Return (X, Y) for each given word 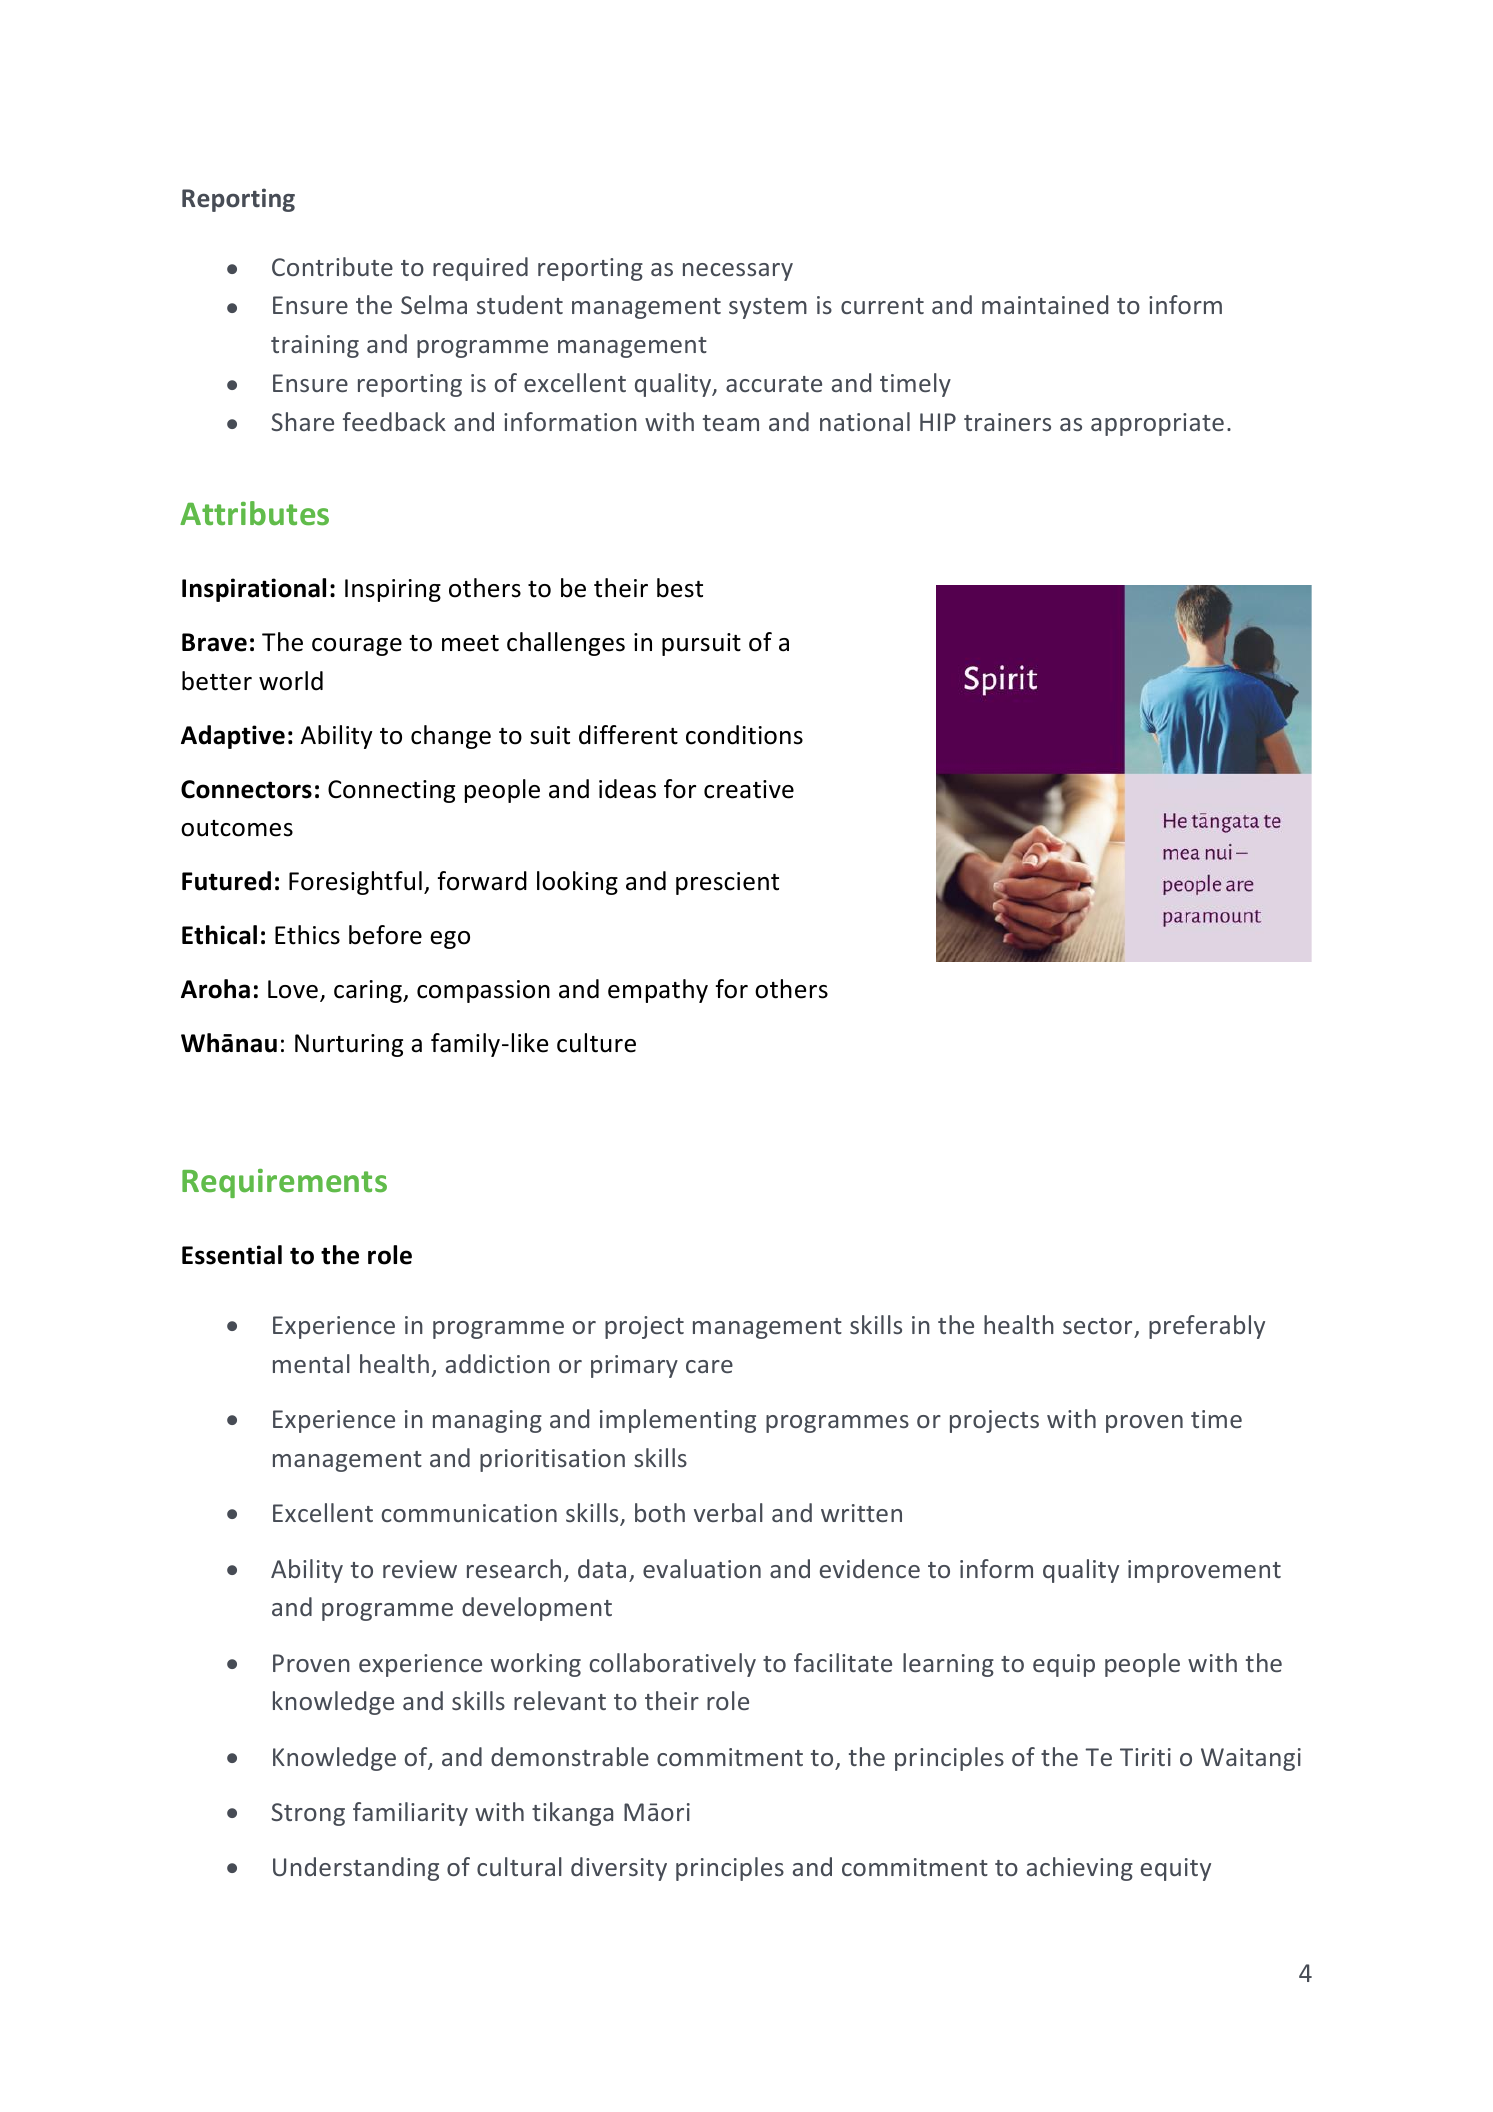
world (291, 681)
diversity (619, 1869)
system (768, 308)
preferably (1207, 1327)
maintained (1045, 304)
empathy (658, 991)
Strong (308, 1814)
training (315, 346)
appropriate (1157, 424)
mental (311, 1363)
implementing (678, 1421)
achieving (1080, 1869)
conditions (744, 735)
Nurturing (349, 1045)
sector (1099, 1328)
